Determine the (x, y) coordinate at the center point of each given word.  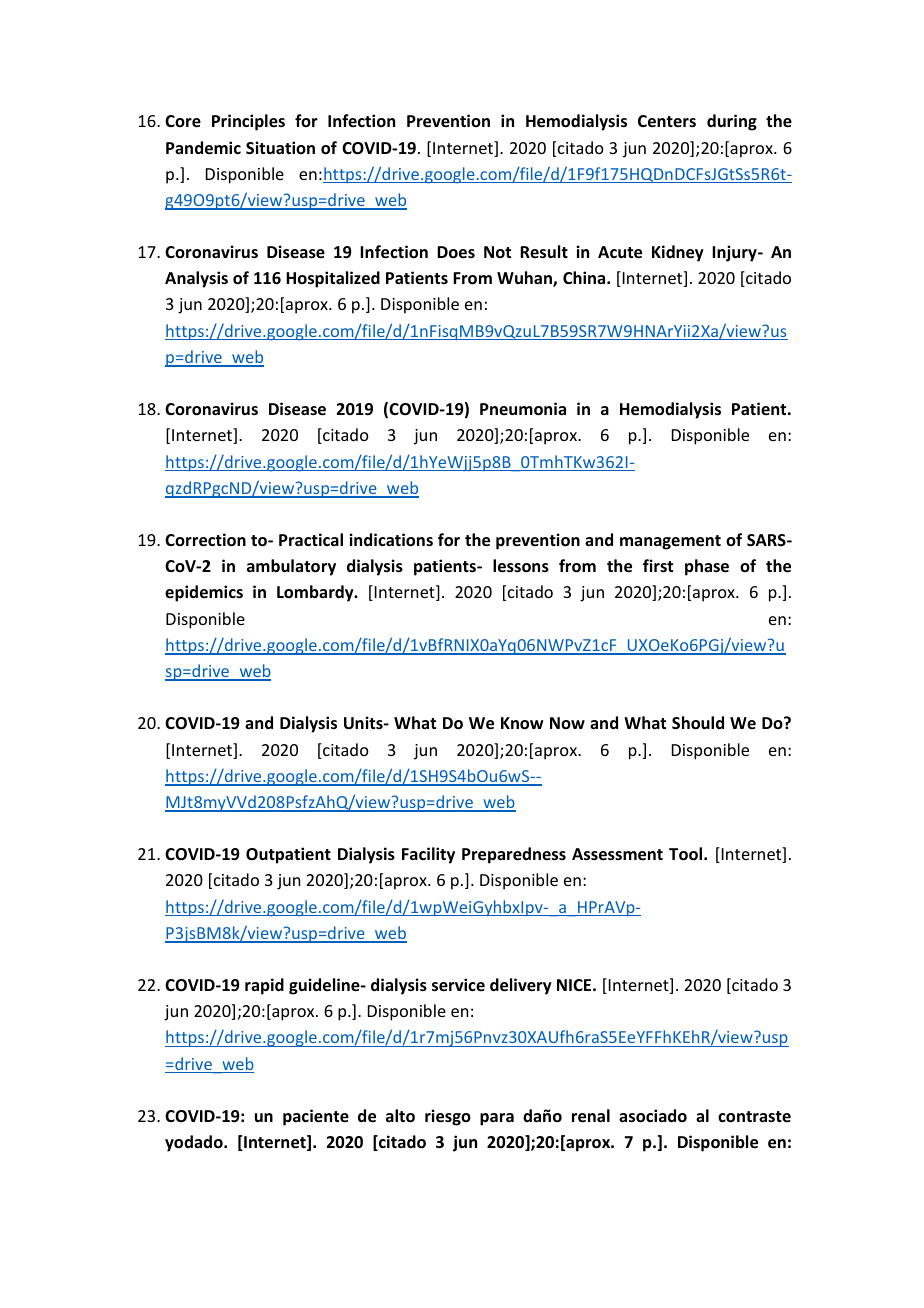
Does (456, 252)
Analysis (196, 279)
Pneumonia (523, 409)
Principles (248, 122)
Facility (428, 855)
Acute (620, 252)
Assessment (617, 854)
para (497, 1119)
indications (391, 540)
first (658, 565)
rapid (264, 986)
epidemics (204, 593)
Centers (667, 121)
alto (400, 1116)
